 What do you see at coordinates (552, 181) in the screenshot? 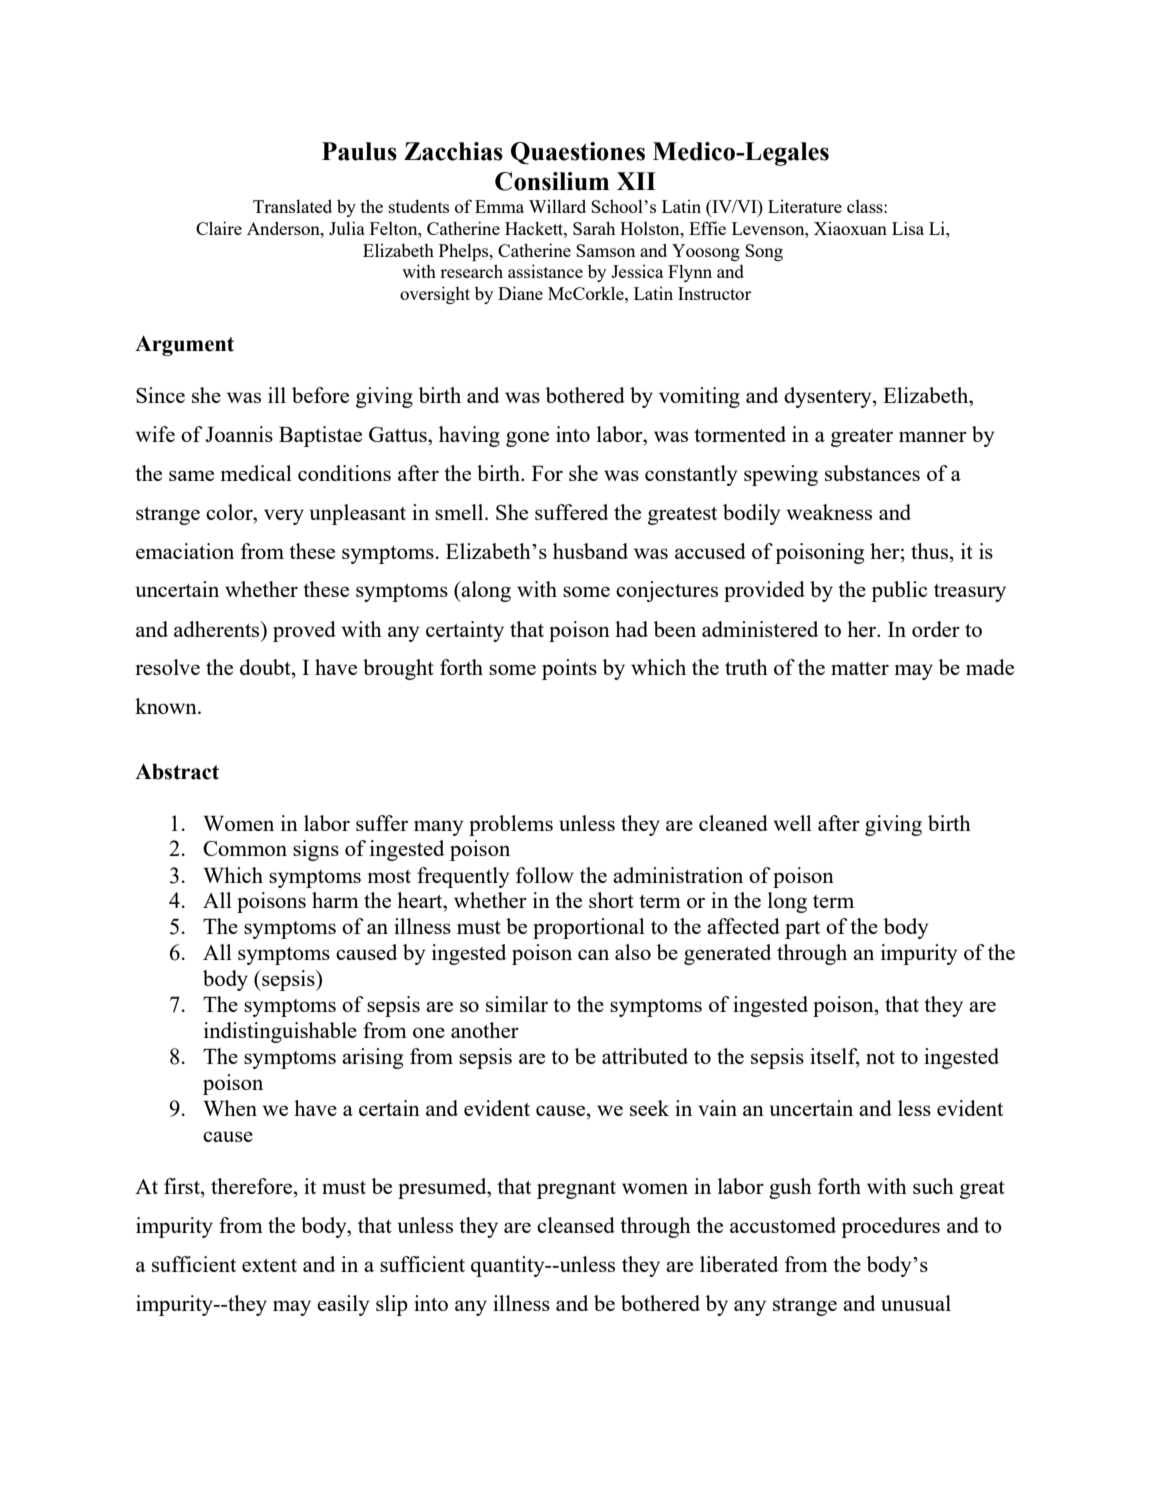
I see `Consilium` at bounding box center [552, 181].
